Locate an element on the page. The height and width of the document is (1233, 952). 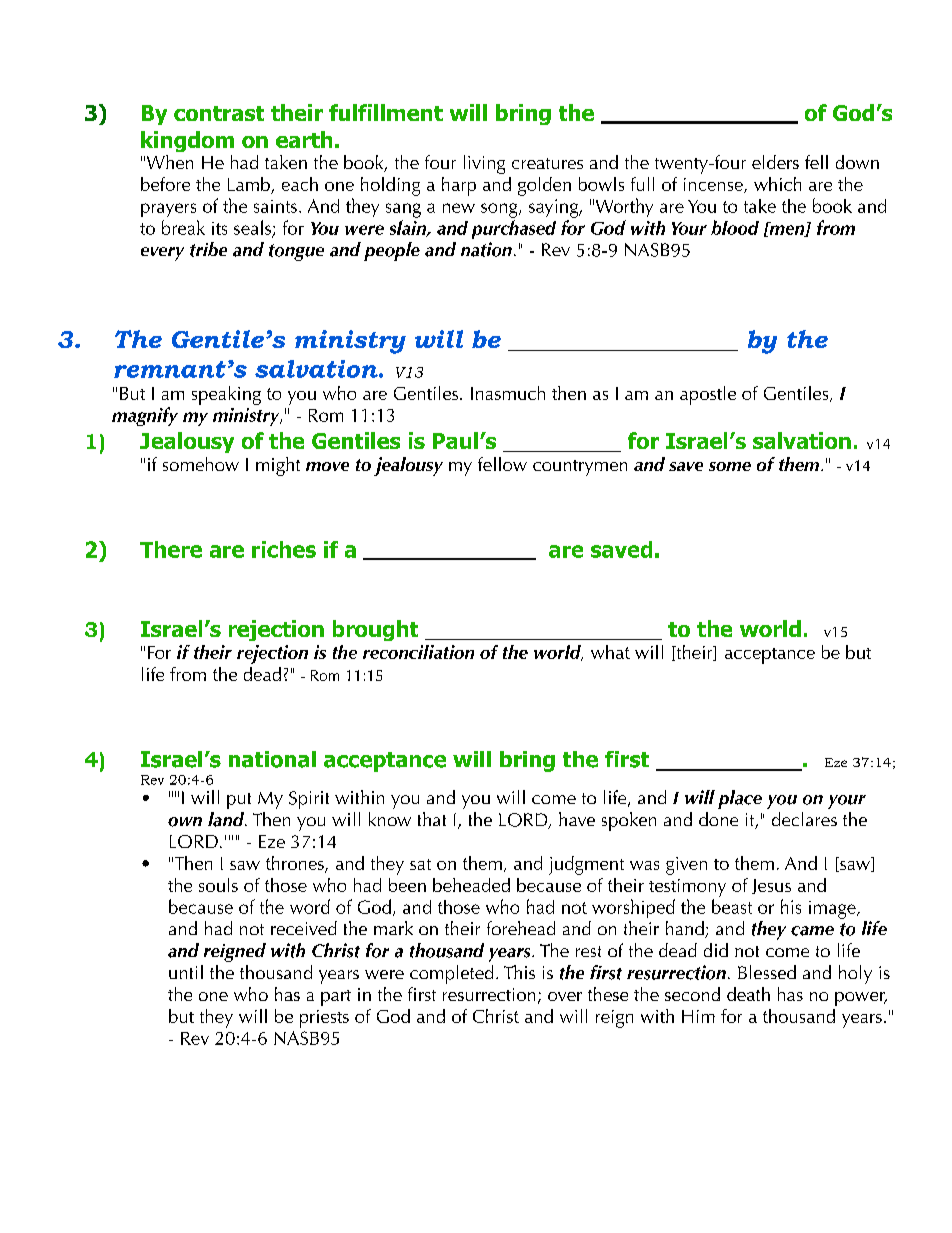
apostle is located at coordinates (708, 395).
